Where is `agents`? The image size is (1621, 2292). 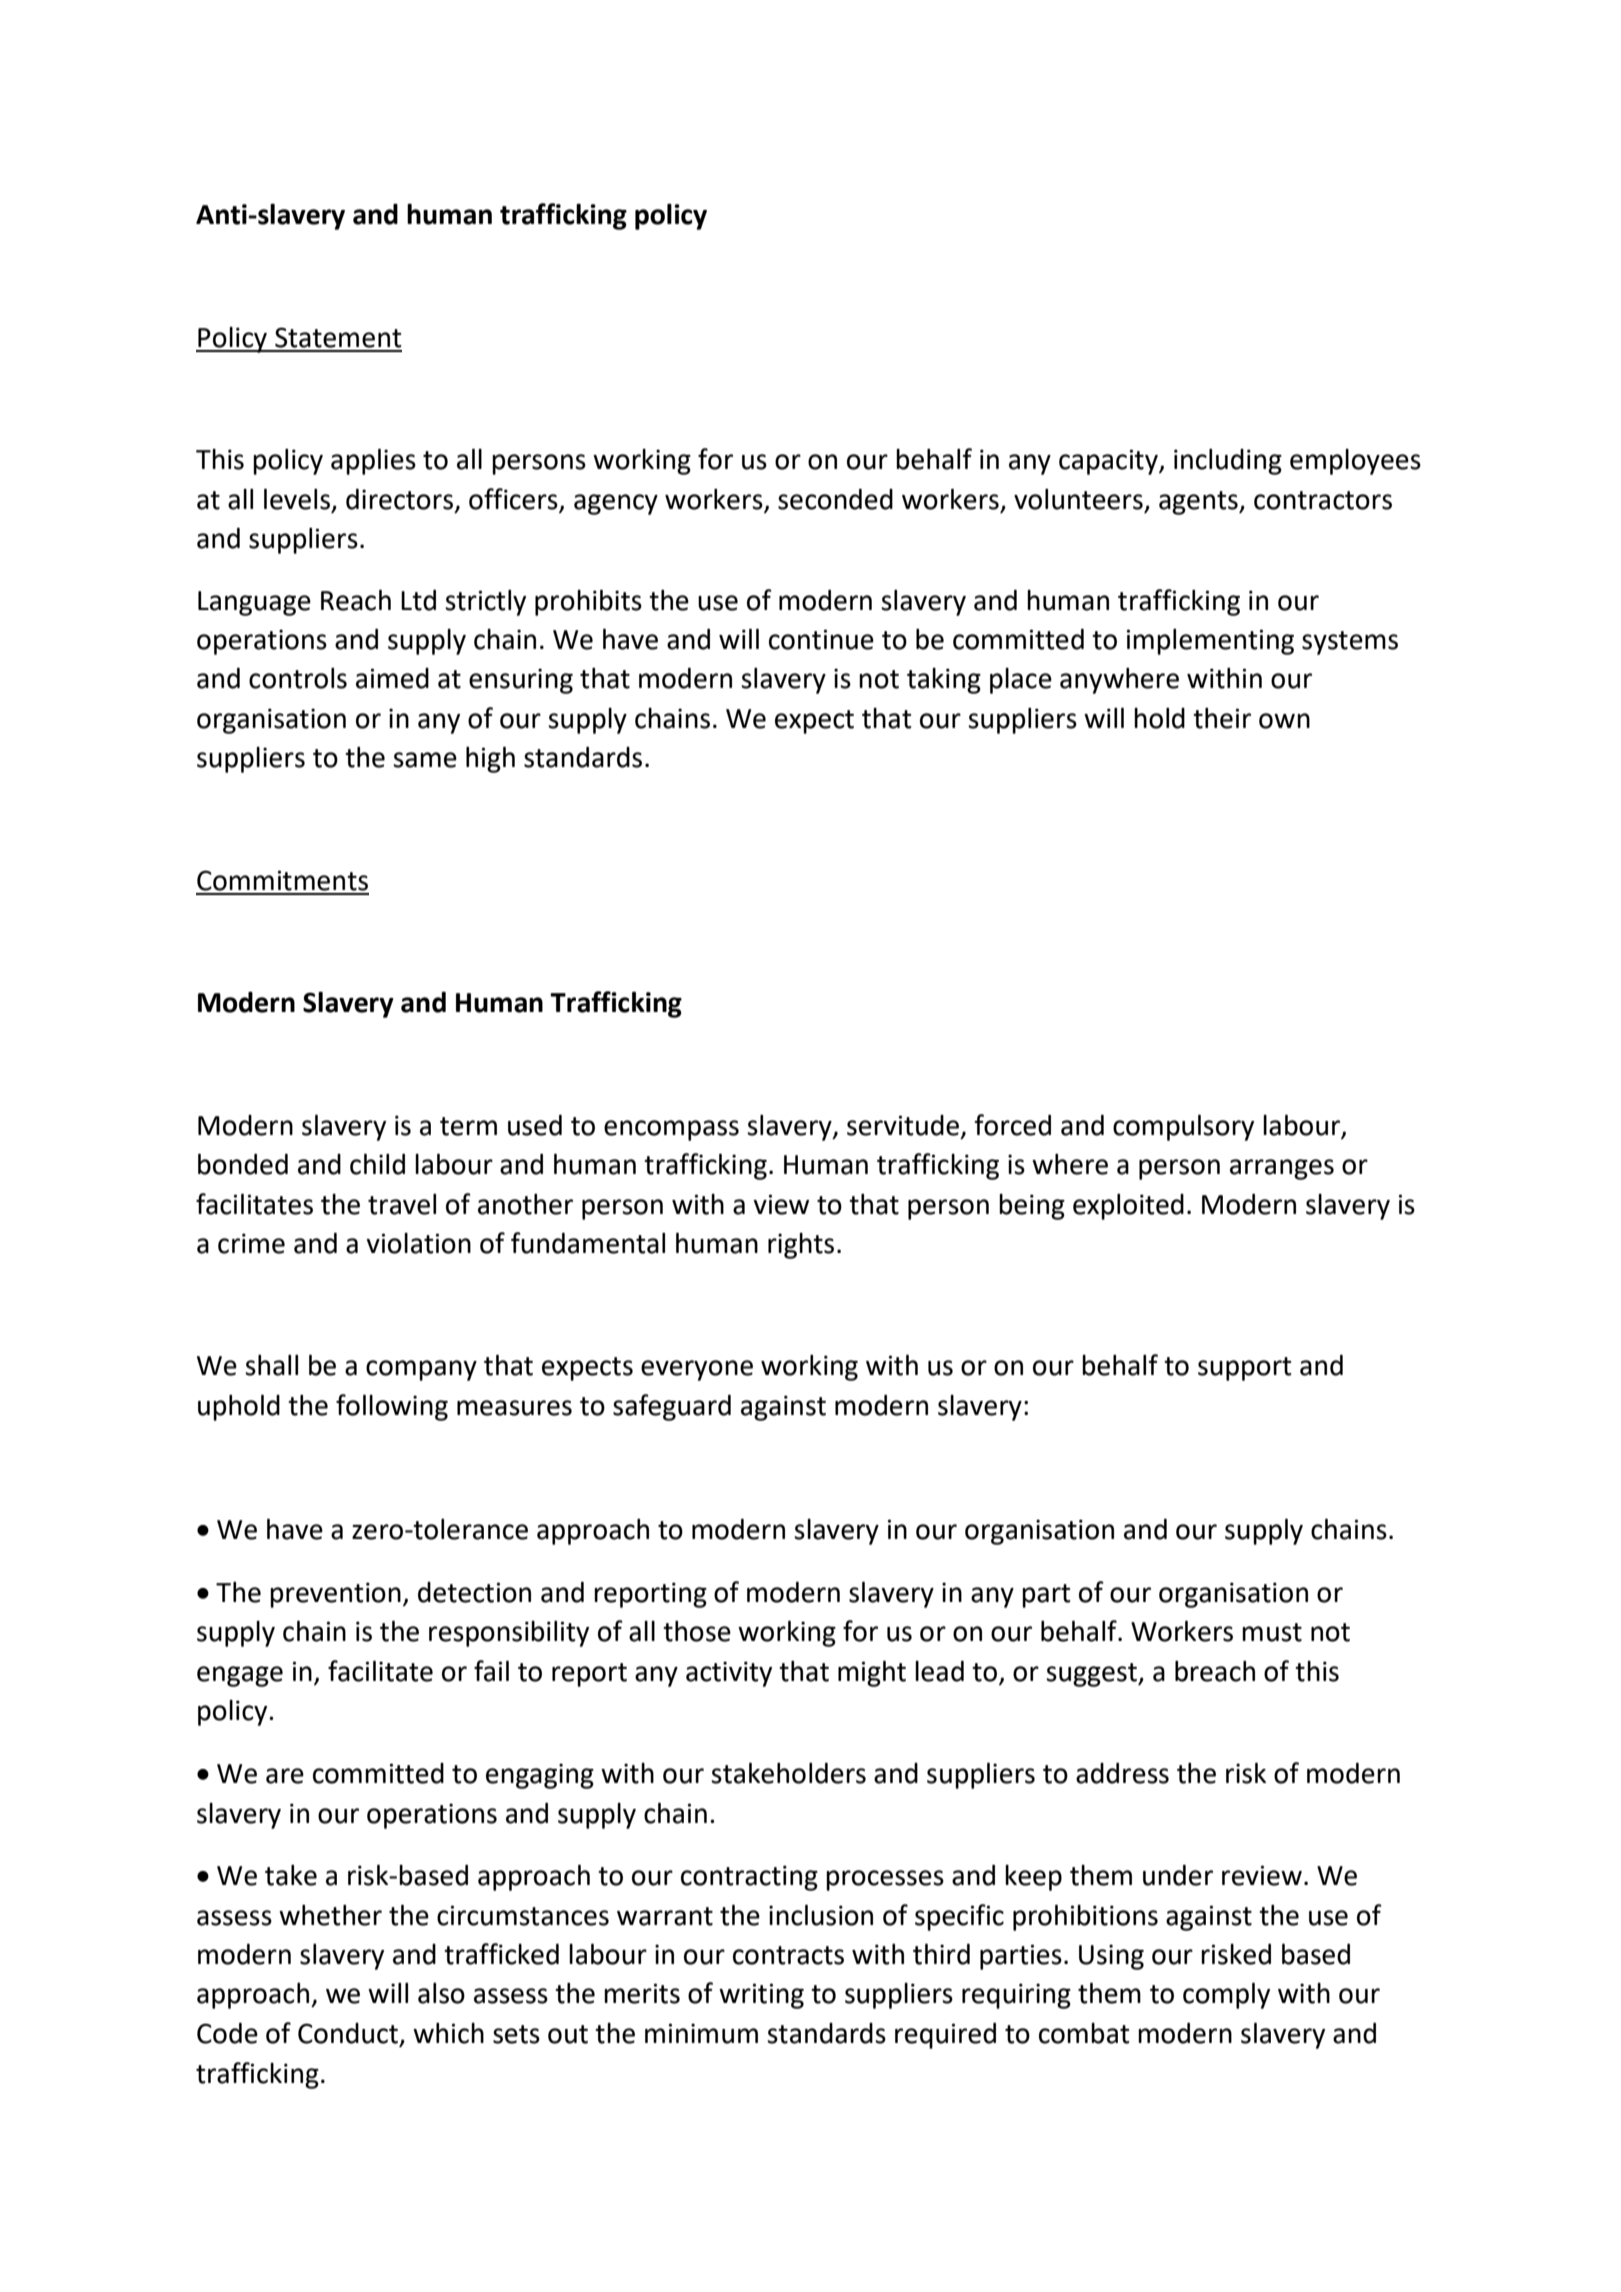 agents is located at coordinates (1199, 503).
